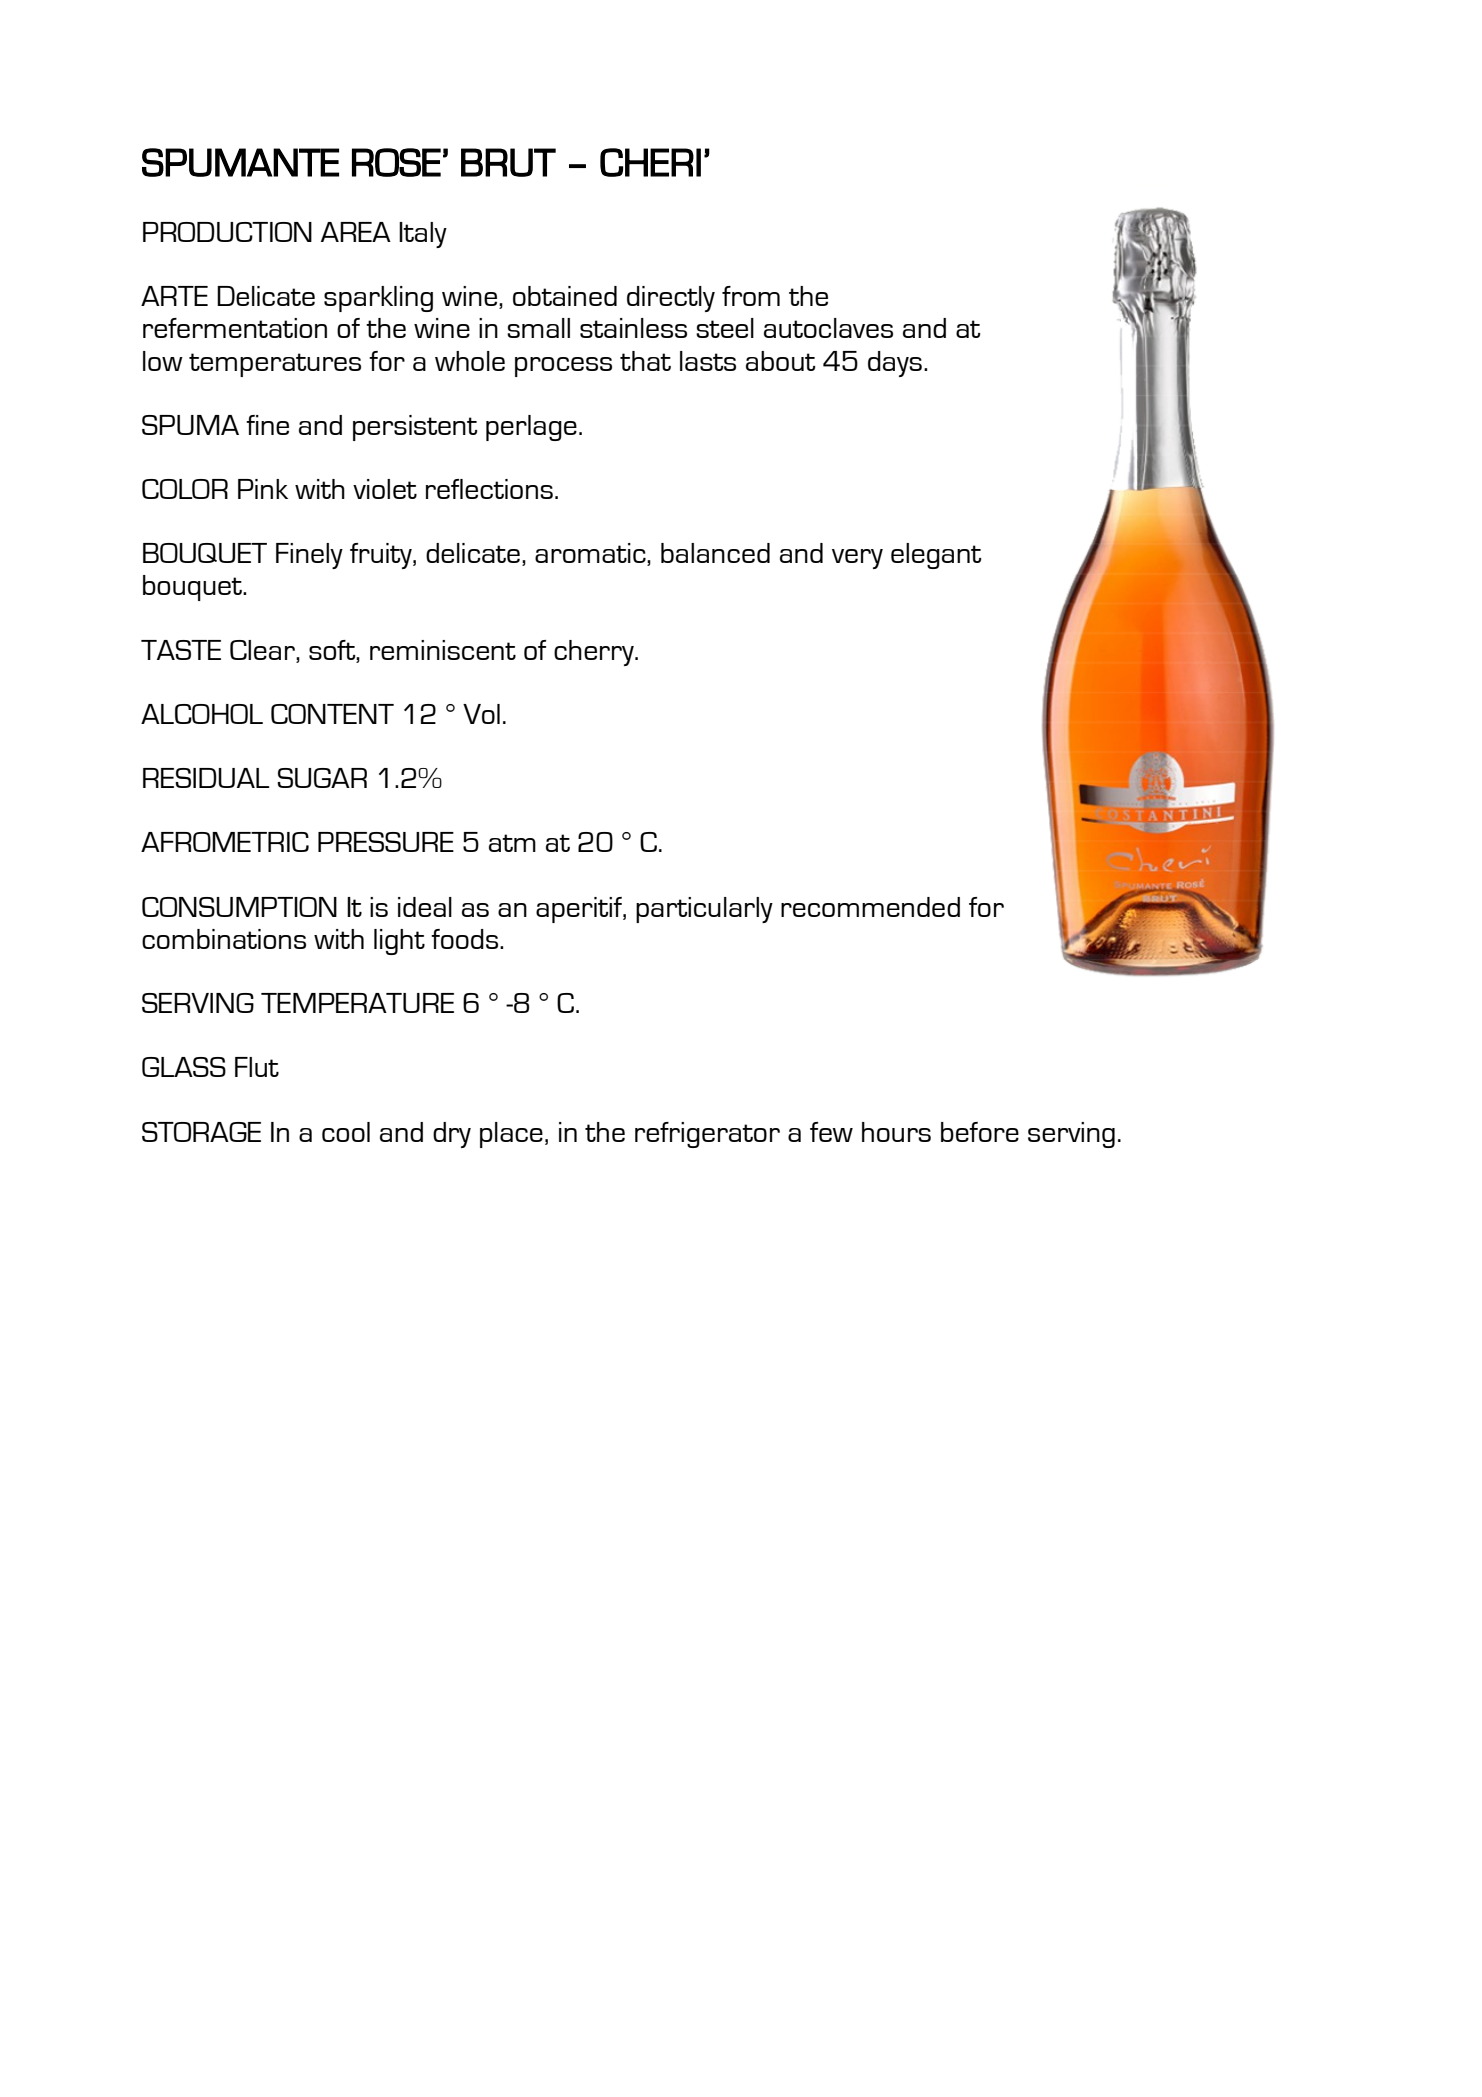 This page has width=1482, height=2097. What do you see at coordinates (227, 232) in the page?
I see `PRODUCTION` at bounding box center [227, 232].
